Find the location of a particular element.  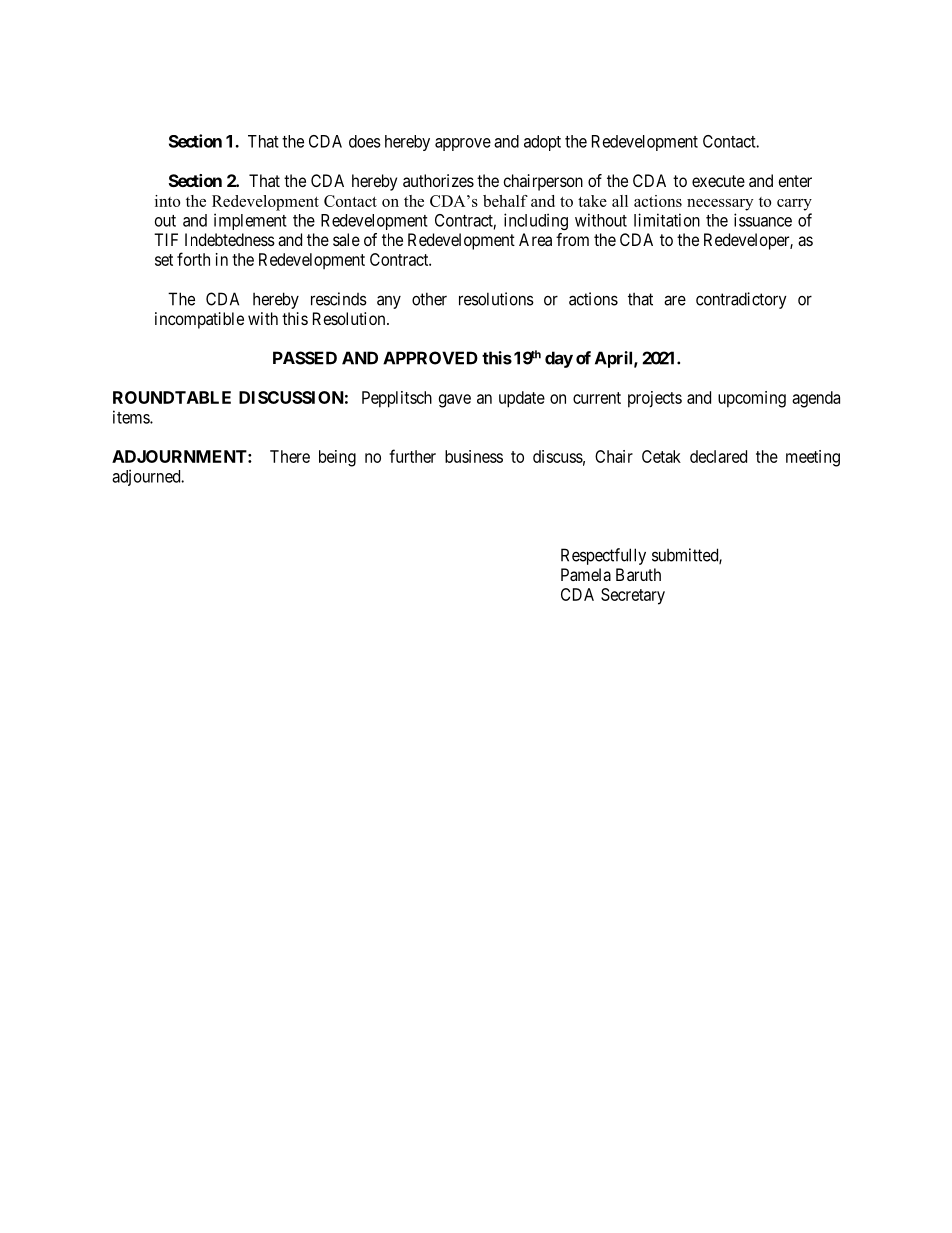

other is located at coordinates (429, 299).
